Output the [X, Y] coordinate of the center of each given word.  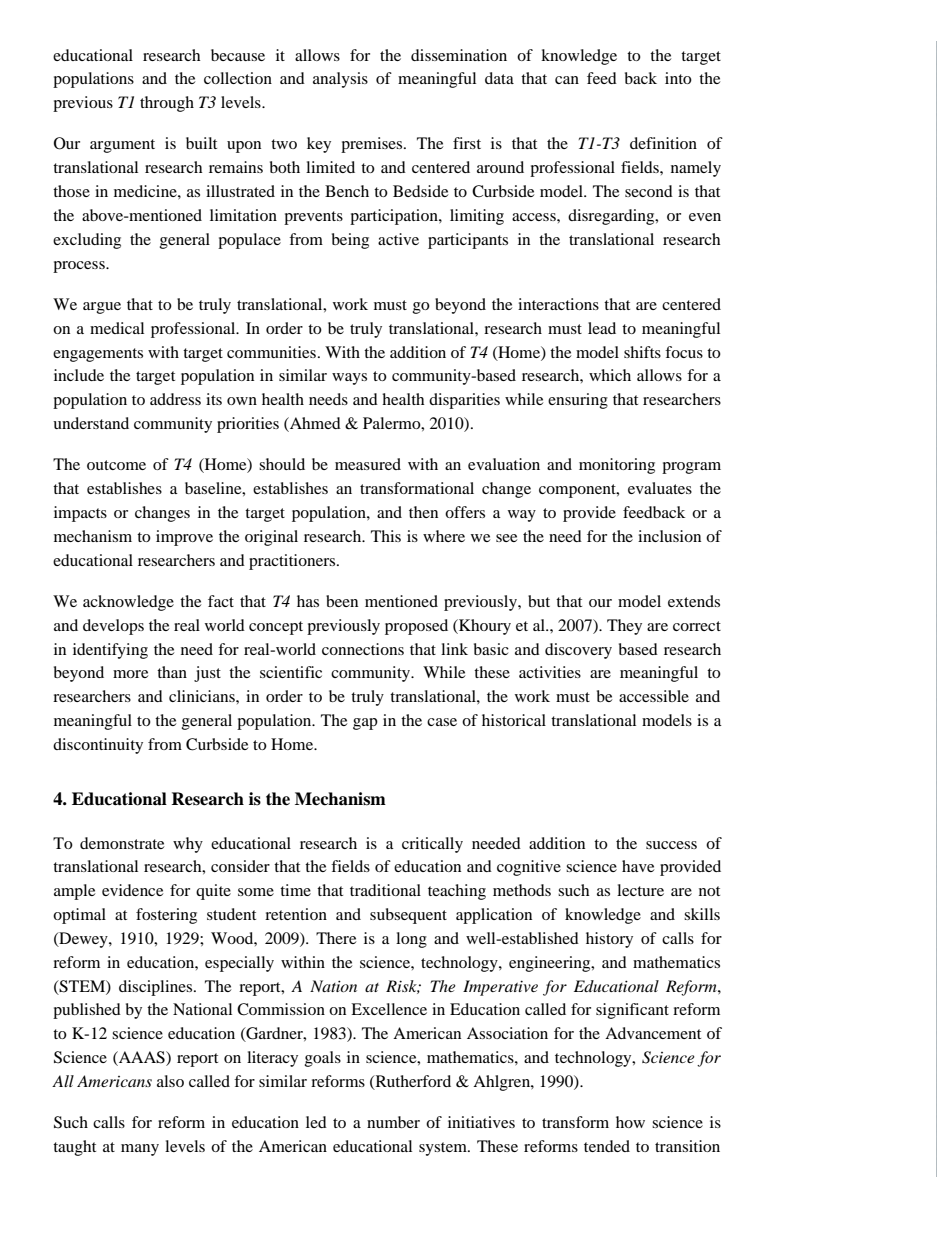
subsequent [408, 916]
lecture [640, 890]
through [167, 104]
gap [365, 724]
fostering [166, 916]
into [678, 78]
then [423, 512]
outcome [116, 465]
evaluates [660, 488]
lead [602, 328]
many [140, 1150]
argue [102, 308]
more [130, 674]
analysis [340, 80]
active [398, 239]
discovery [578, 651]
